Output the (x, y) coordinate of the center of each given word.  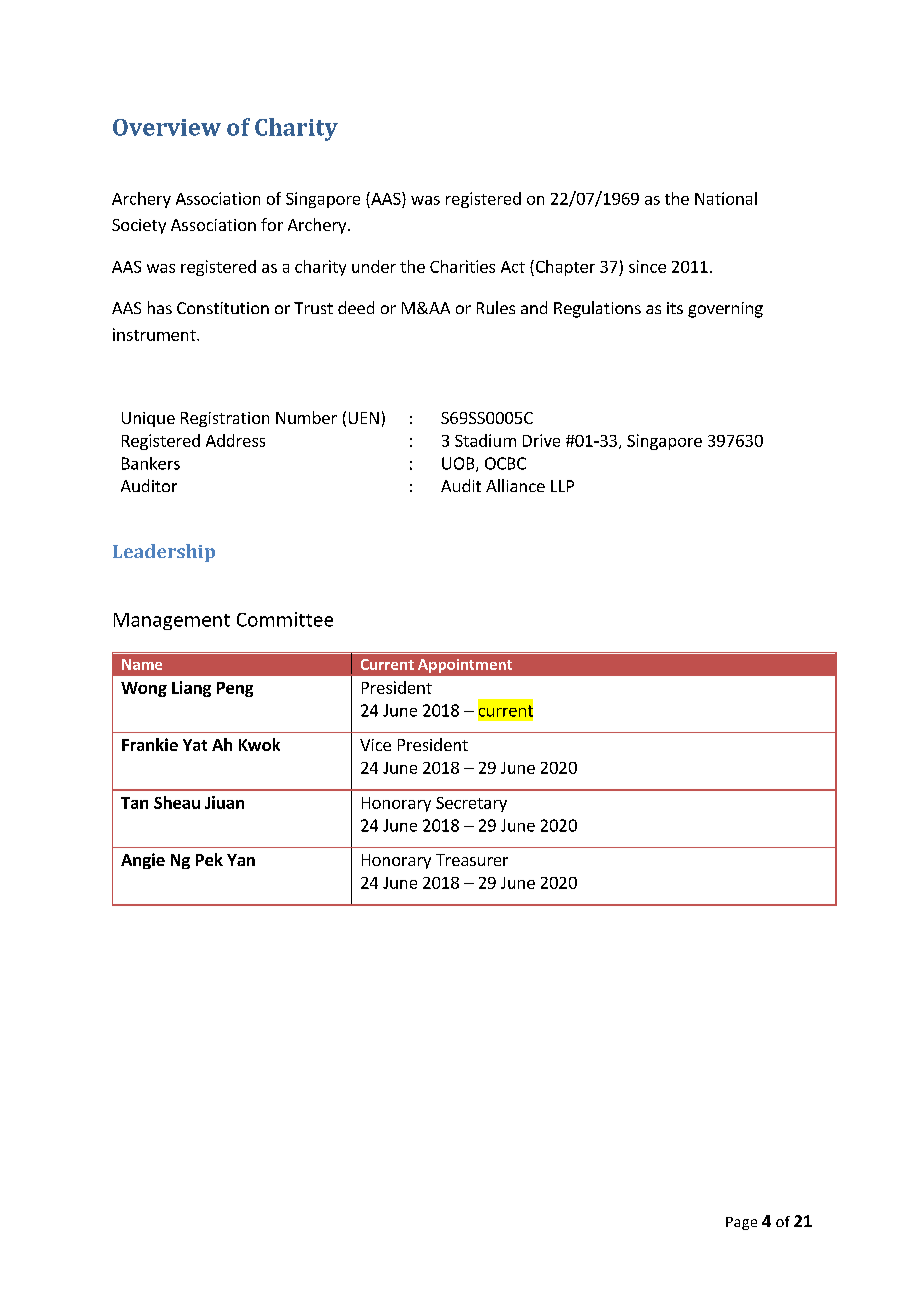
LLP (562, 486)
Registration (225, 419)
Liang (191, 689)
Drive (541, 440)
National (726, 198)
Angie (143, 861)
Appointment (465, 666)
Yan (241, 860)
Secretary (471, 804)
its (675, 308)
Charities (462, 266)
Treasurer (472, 860)
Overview (167, 127)
